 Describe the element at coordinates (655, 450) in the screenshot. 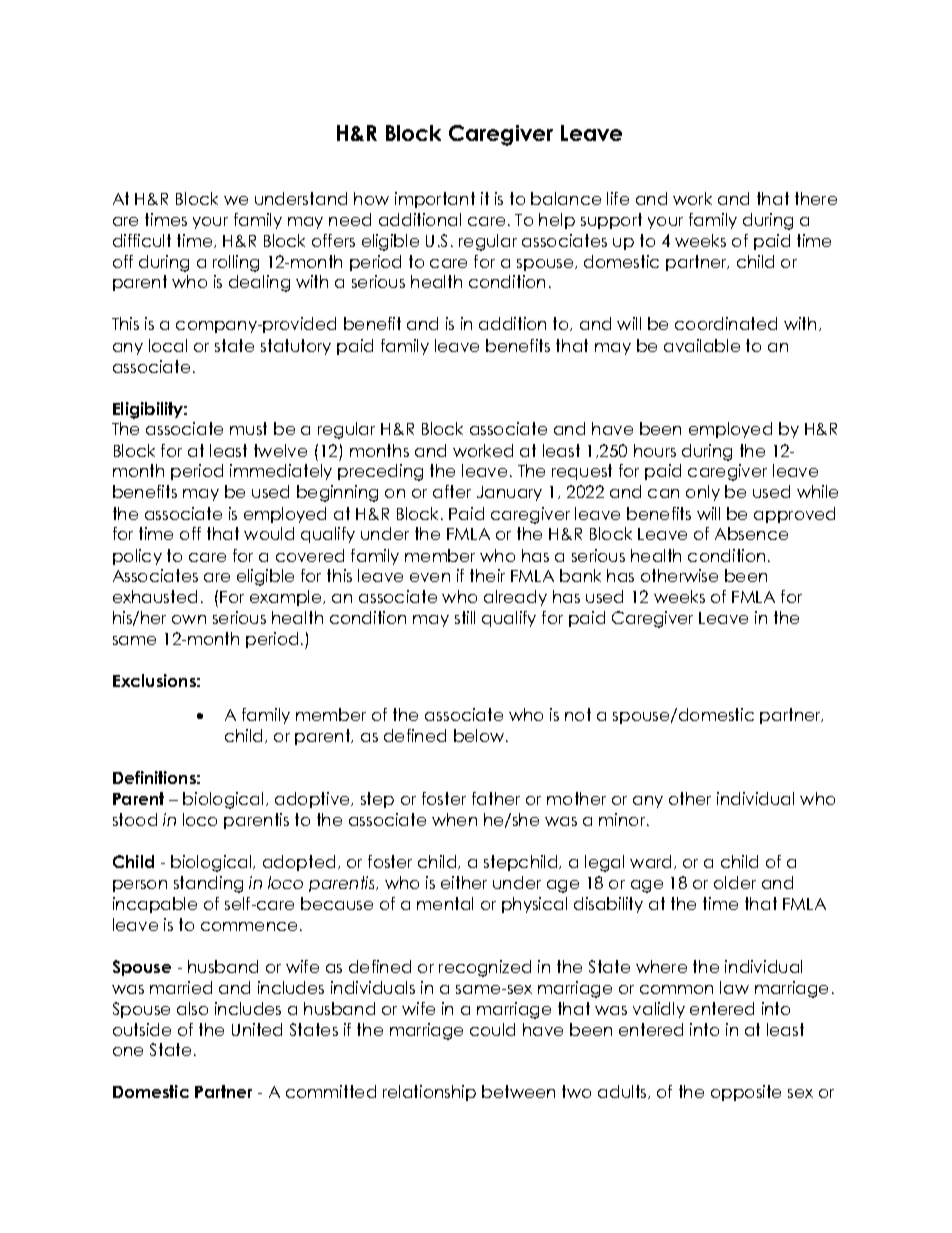

I see `hours` at that location.
